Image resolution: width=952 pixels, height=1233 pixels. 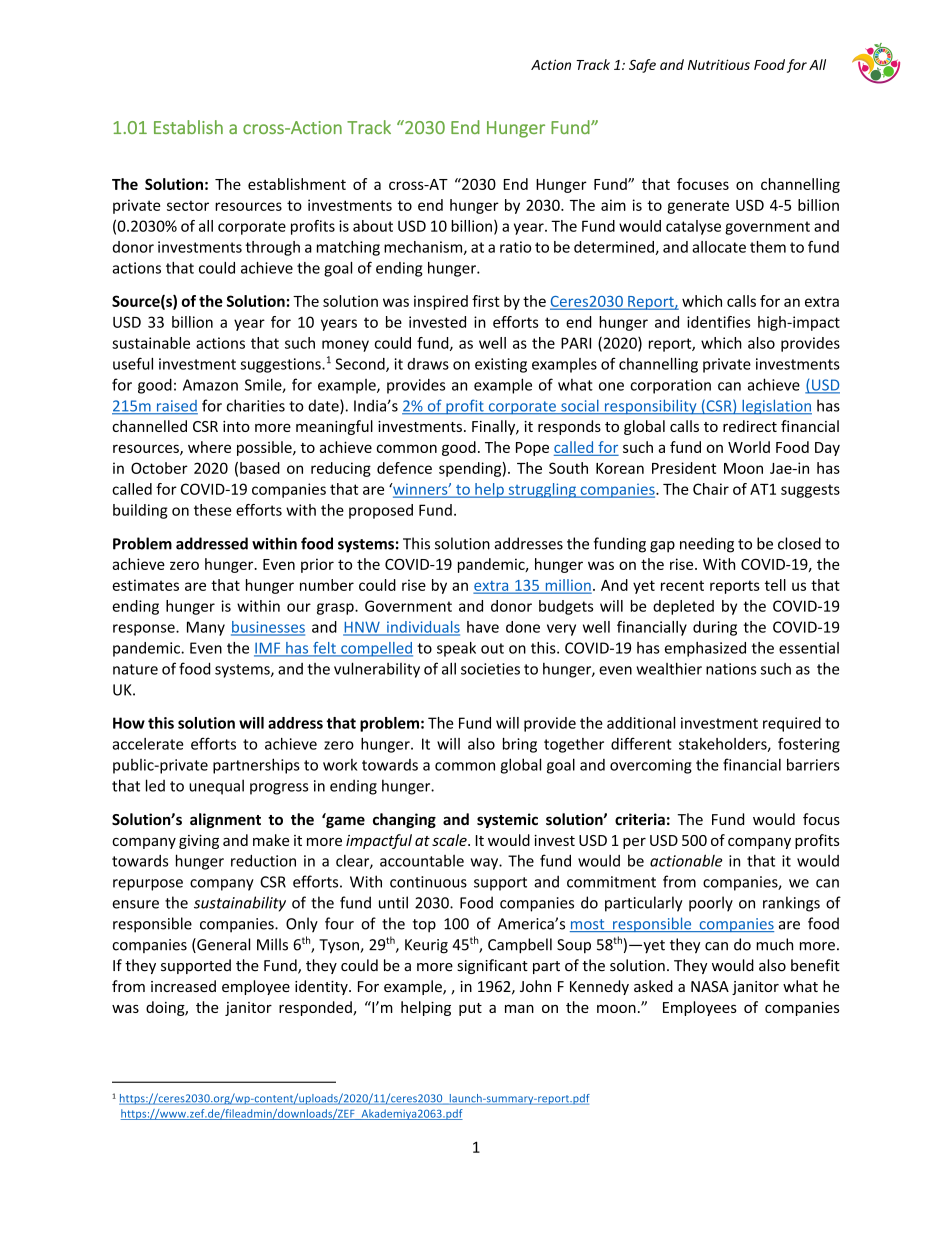 I want to click on sector, so click(x=188, y=205).
